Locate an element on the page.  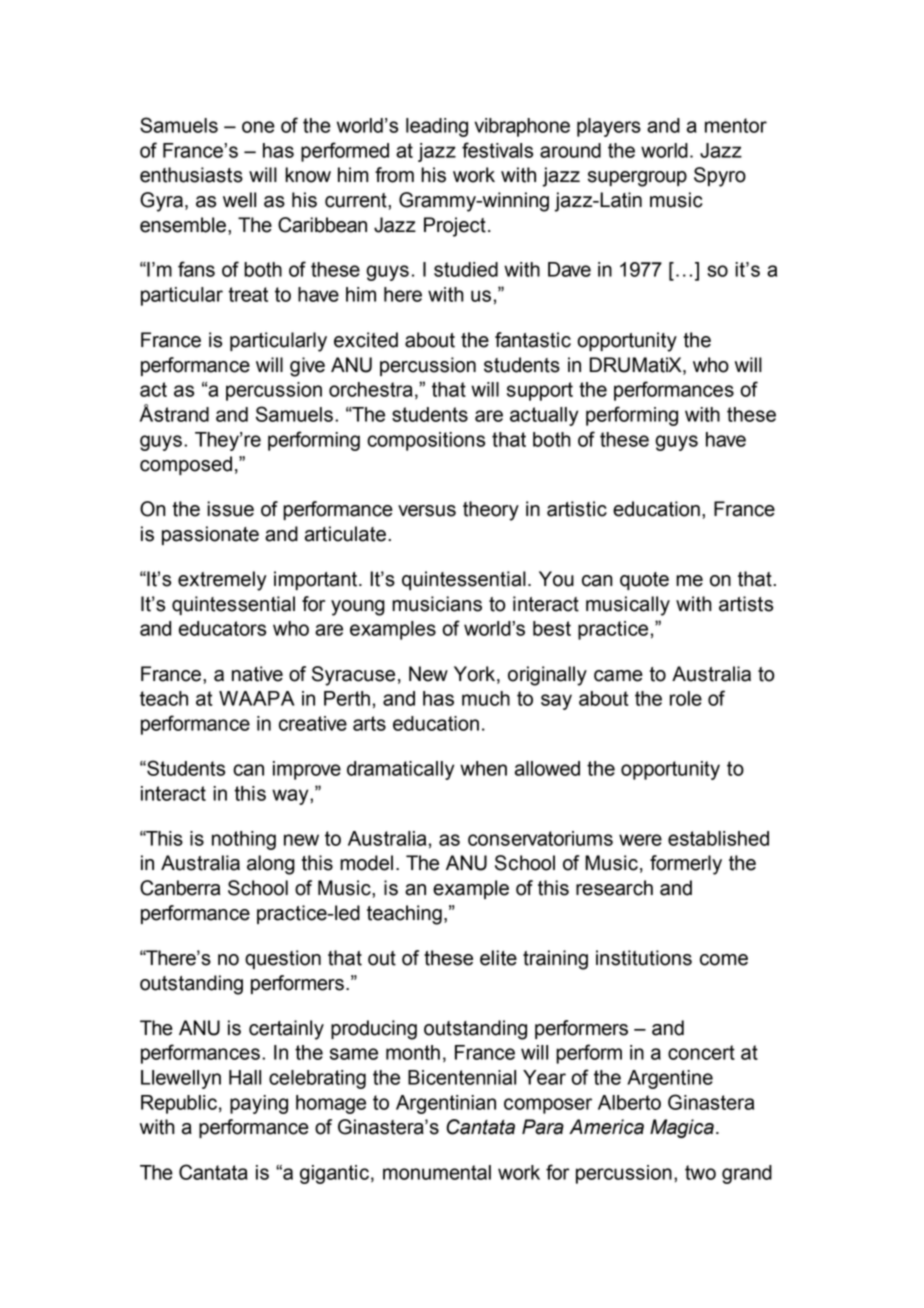
paying is located at coordinates (259, 1104).
